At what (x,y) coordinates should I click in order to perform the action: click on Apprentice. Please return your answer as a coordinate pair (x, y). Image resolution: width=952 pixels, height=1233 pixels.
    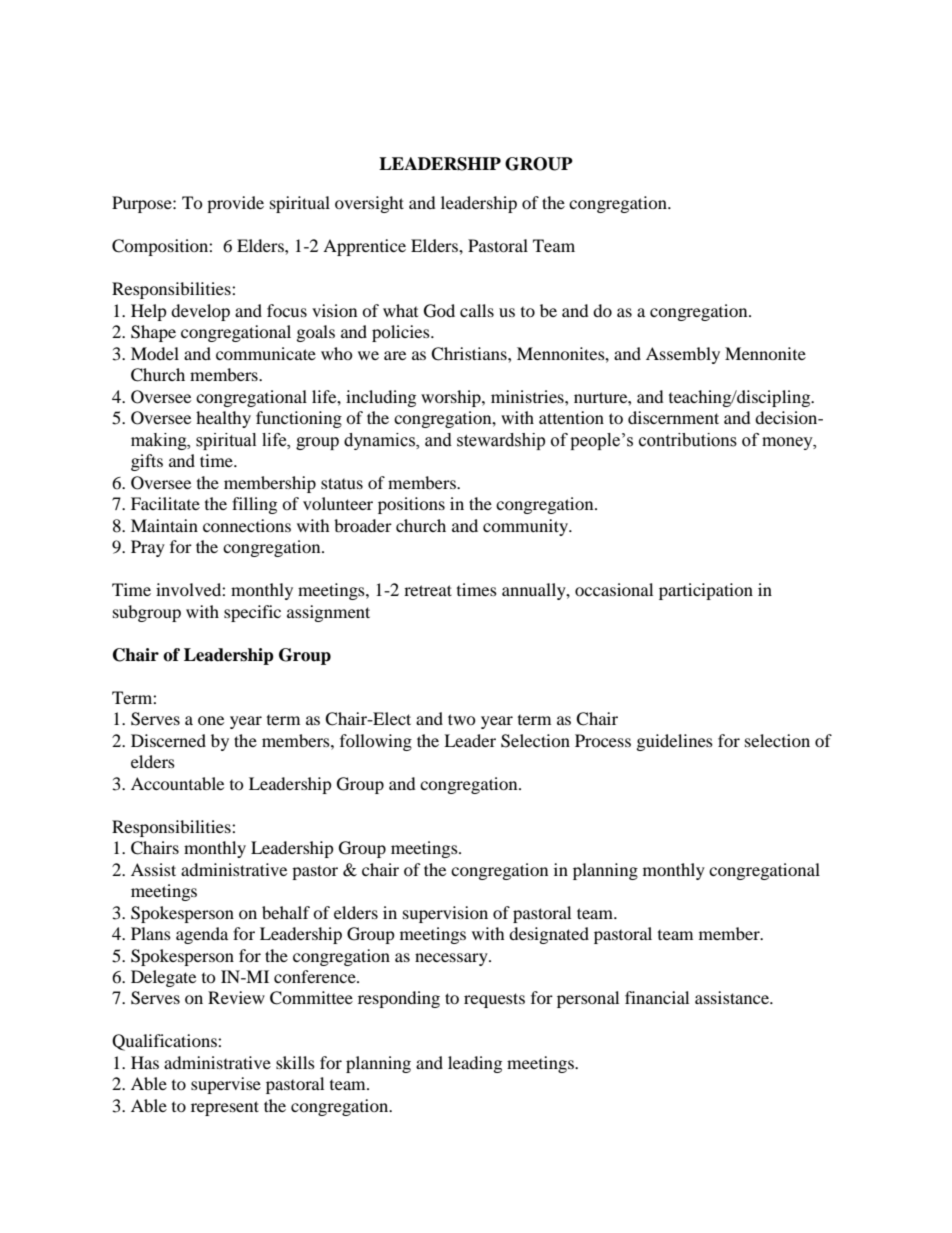
    Looking at the image, I should click on (364, 247).
